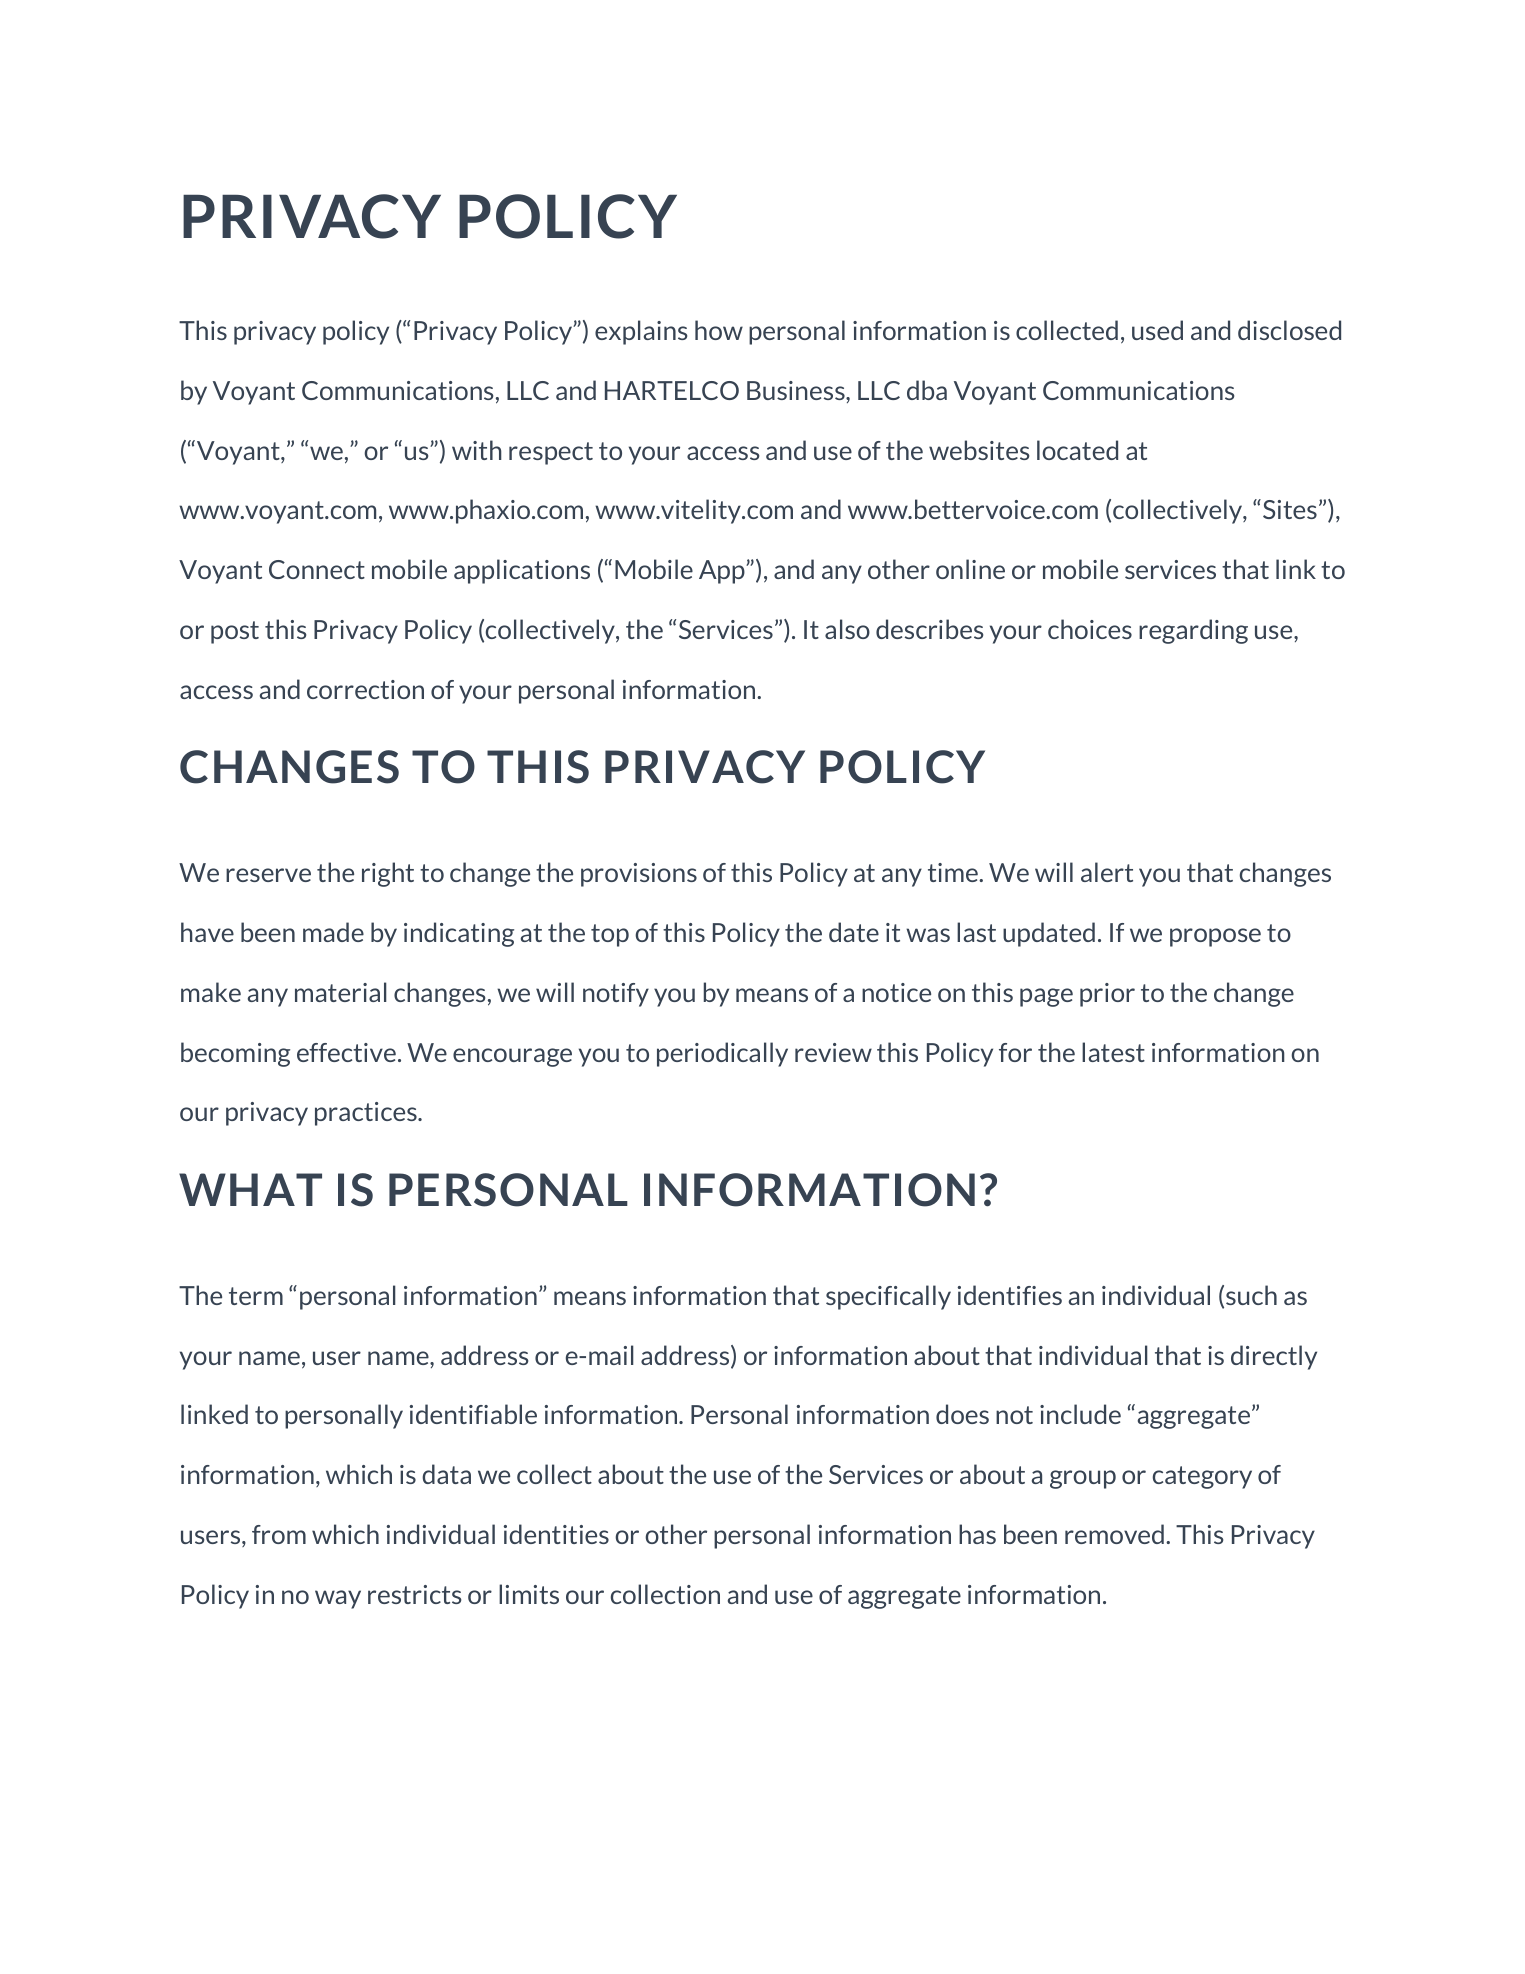 Image resolution: width=1525 pixels, height=1974 pixels. What do you see at coordinates (797, 390) in the screenshot?
I see `Business` at bounding box center [797, 390].
